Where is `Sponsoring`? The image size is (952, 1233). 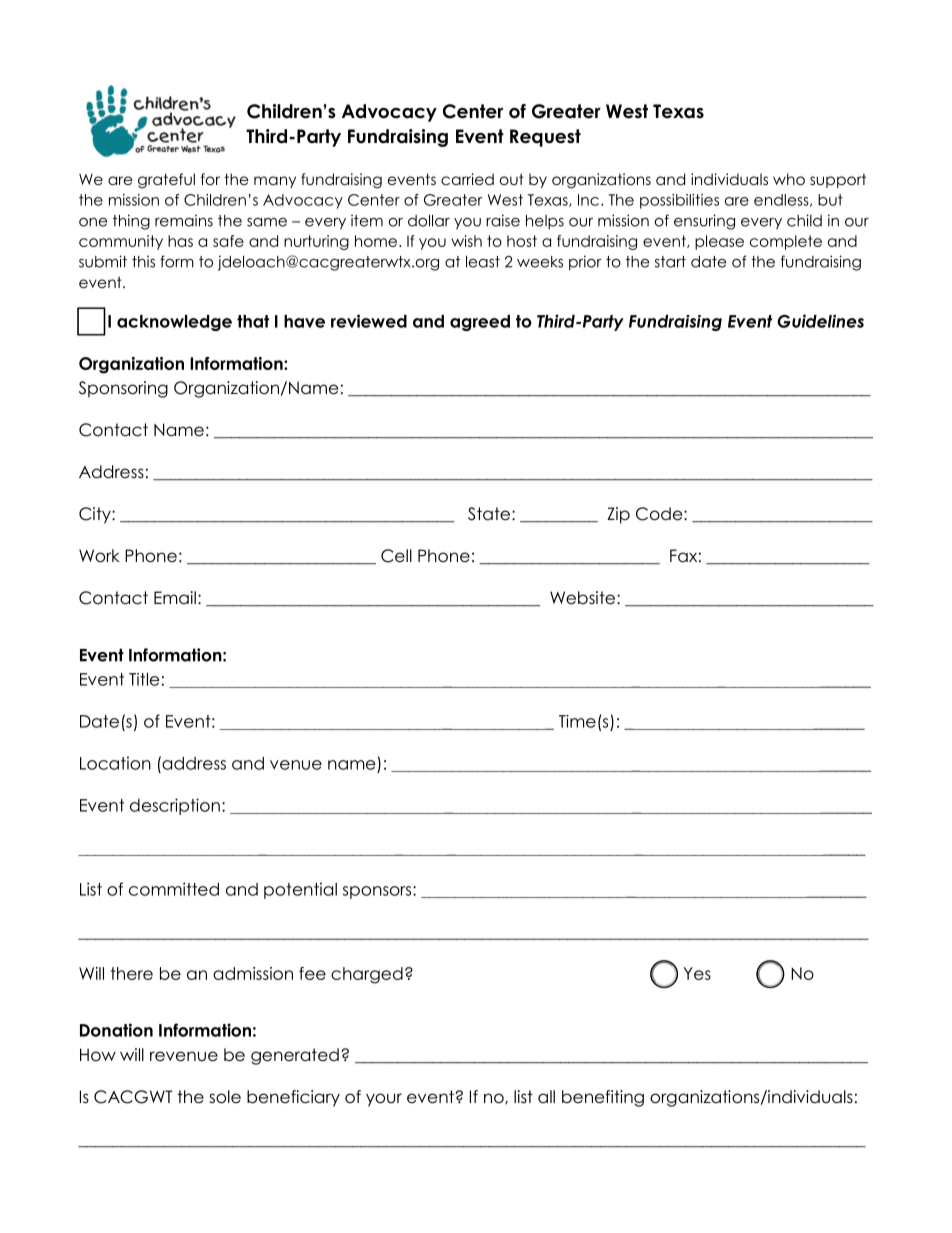
Sponsoring is located at coordinates (123, 389).
